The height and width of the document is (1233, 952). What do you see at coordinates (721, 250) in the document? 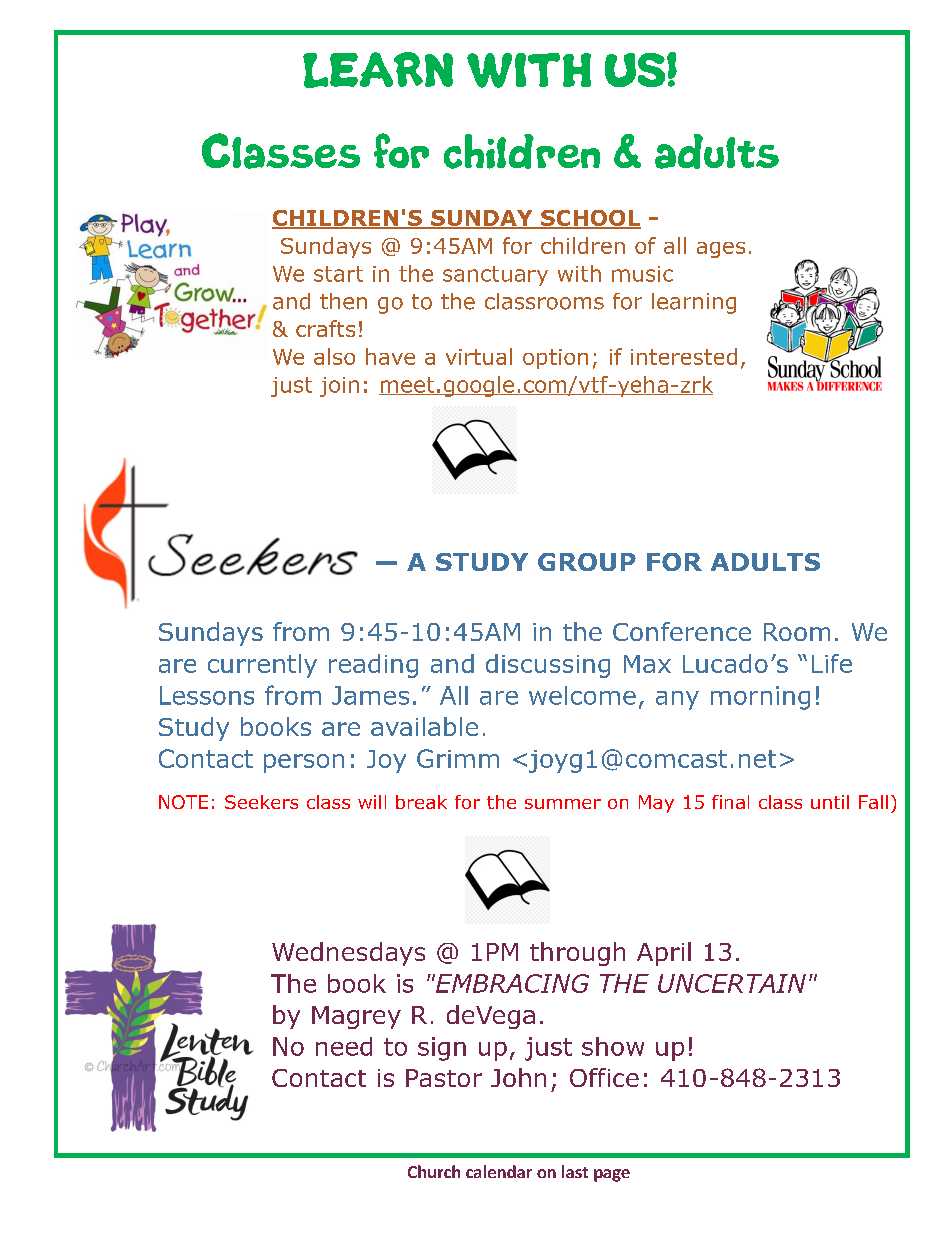
I see `ages` at bounding box center [721, 250].
